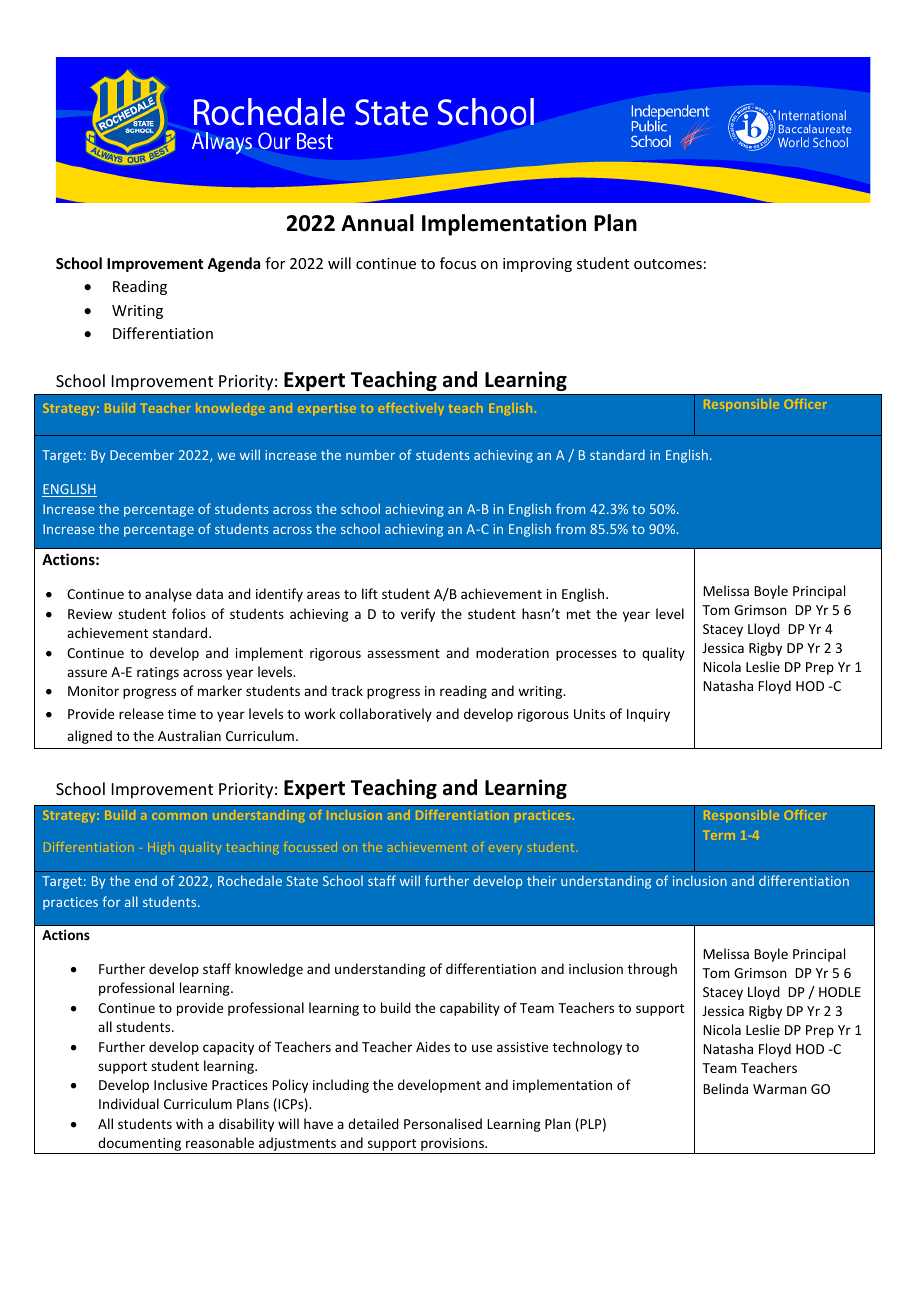 This image has width=924, height=1308. I want to click on met, so click(579, 614).
